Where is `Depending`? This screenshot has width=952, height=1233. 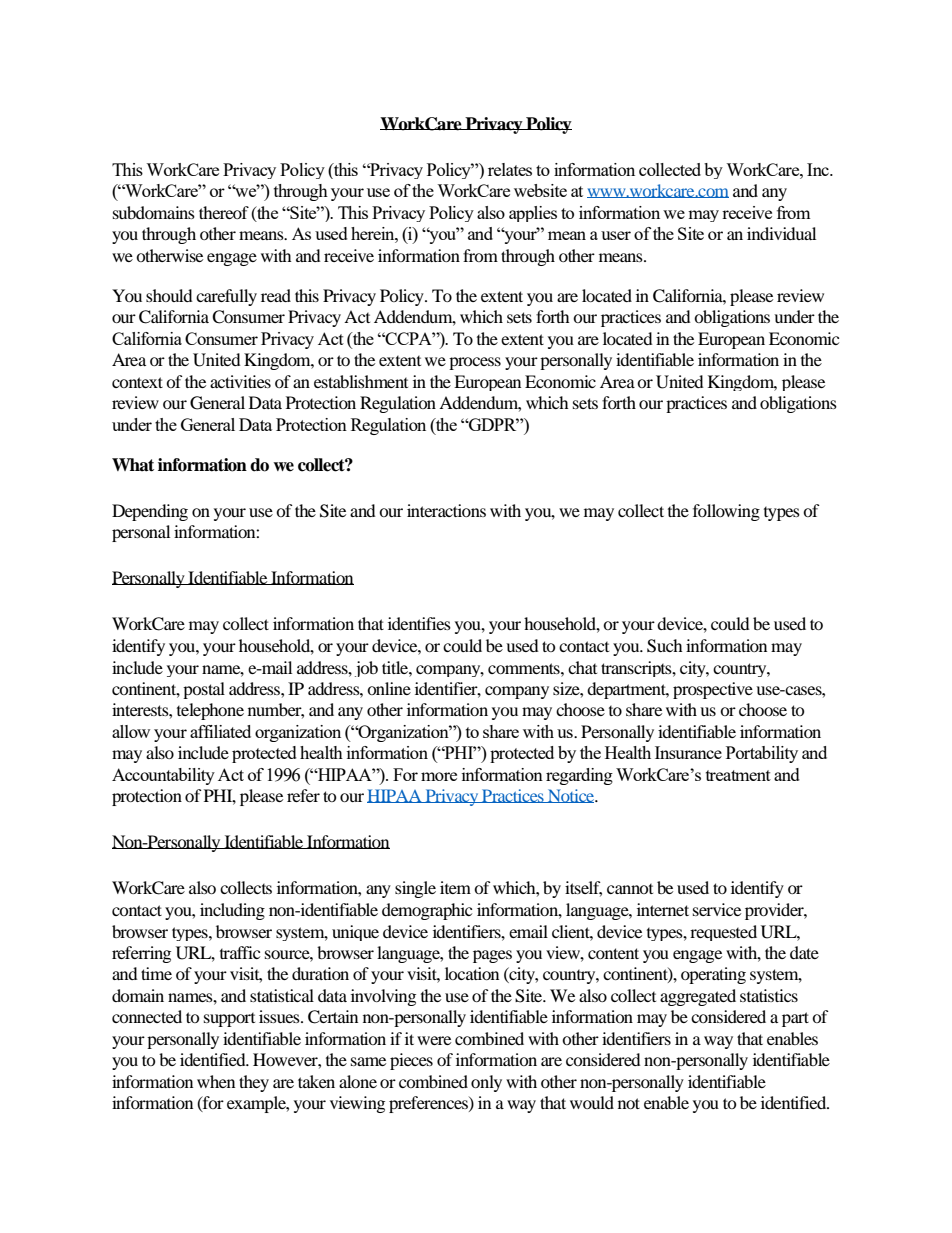 Depending is located at coordinates (150, 512).
